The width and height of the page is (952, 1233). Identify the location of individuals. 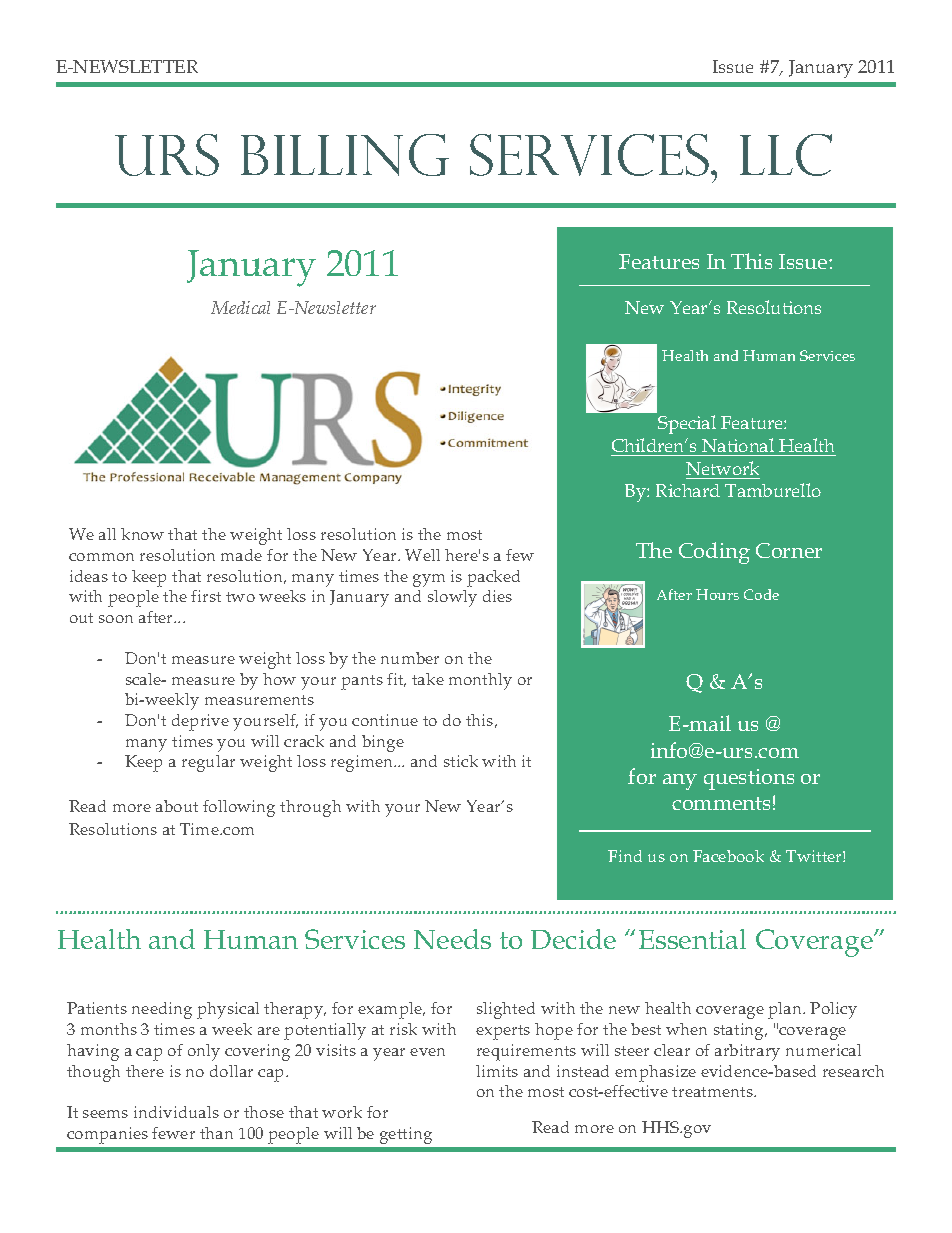
(176, 1112).
